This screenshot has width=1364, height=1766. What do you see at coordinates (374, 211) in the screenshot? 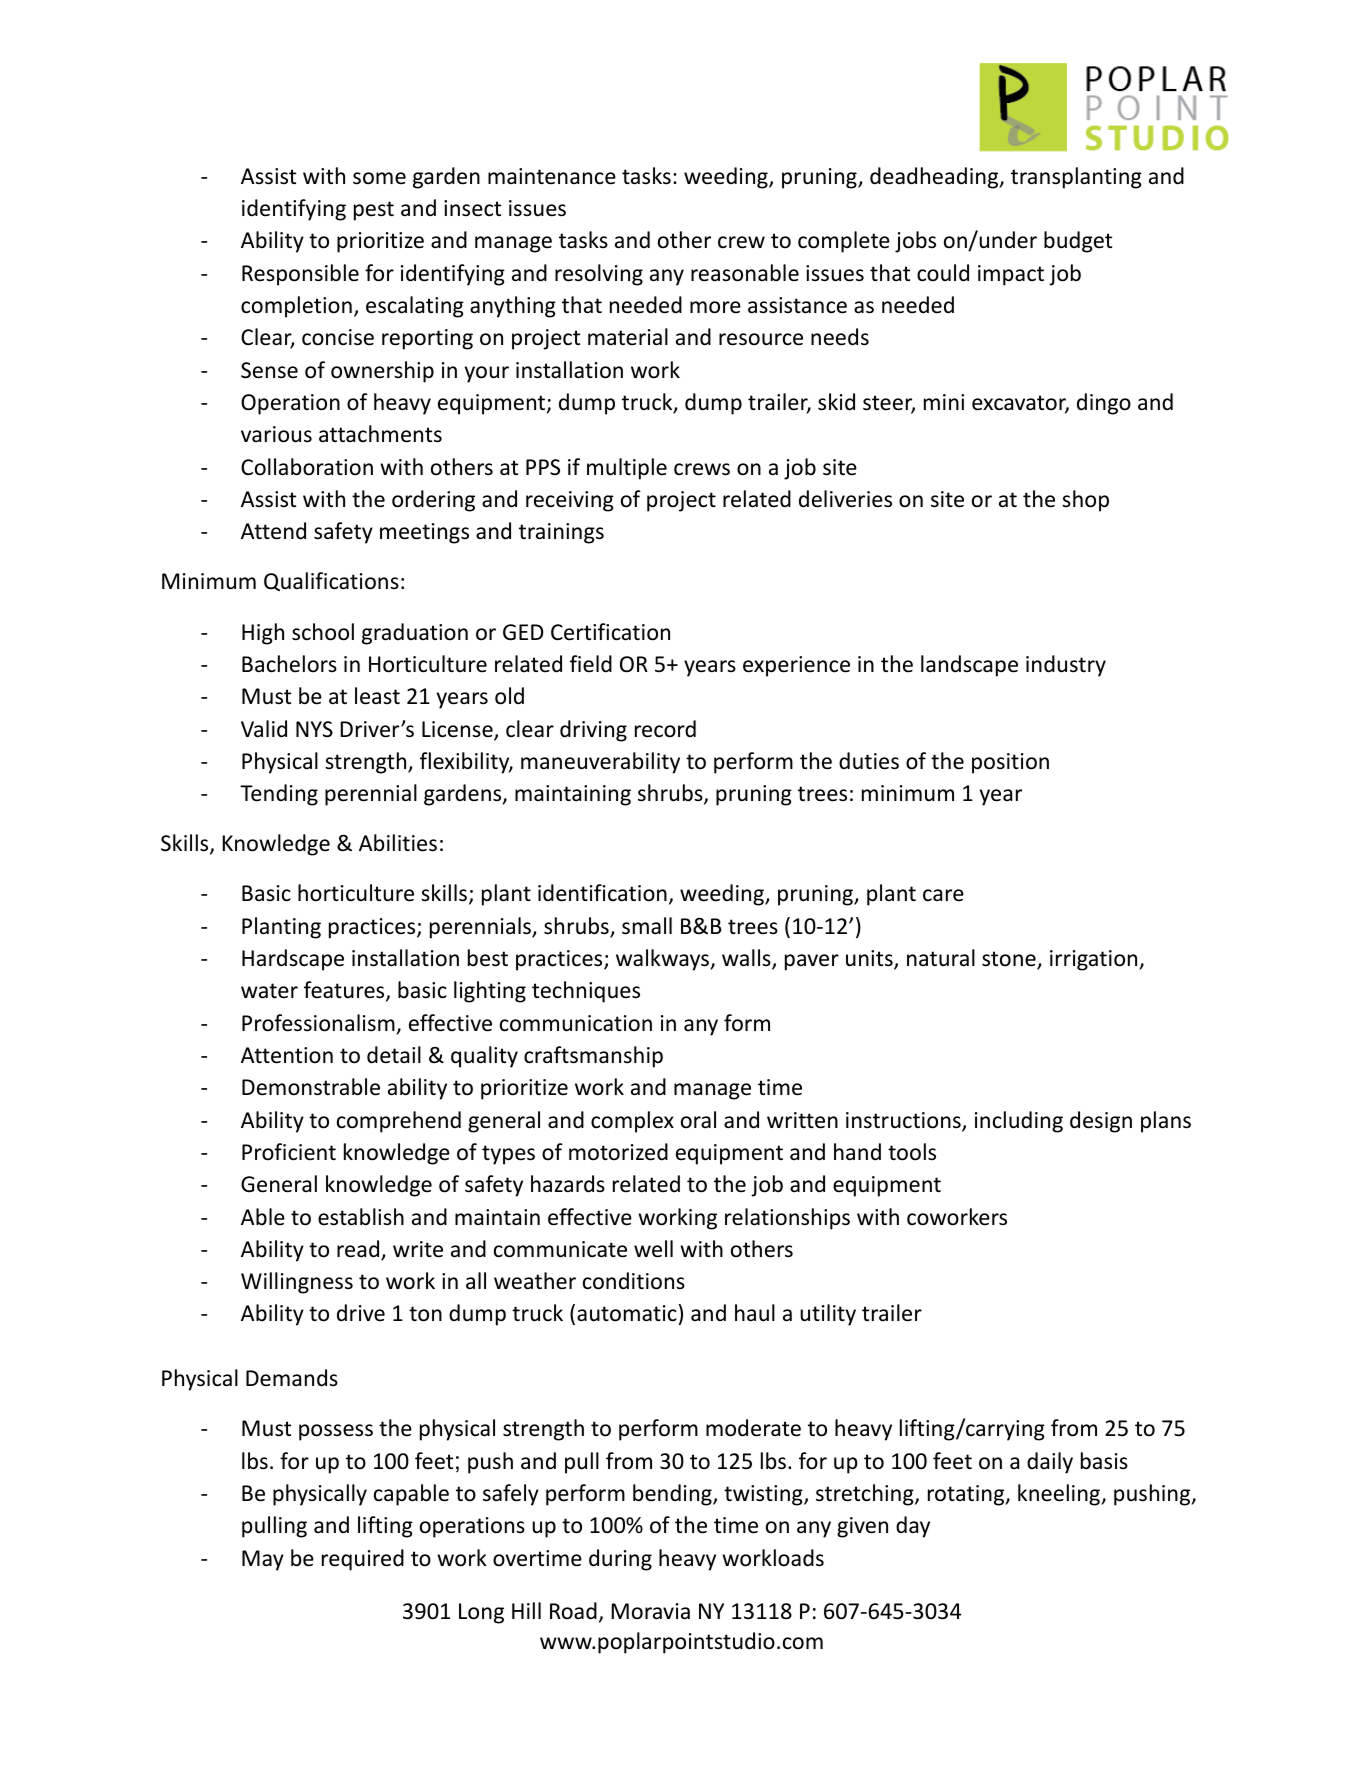
I see `pest` at bounding box center [374, 211].
